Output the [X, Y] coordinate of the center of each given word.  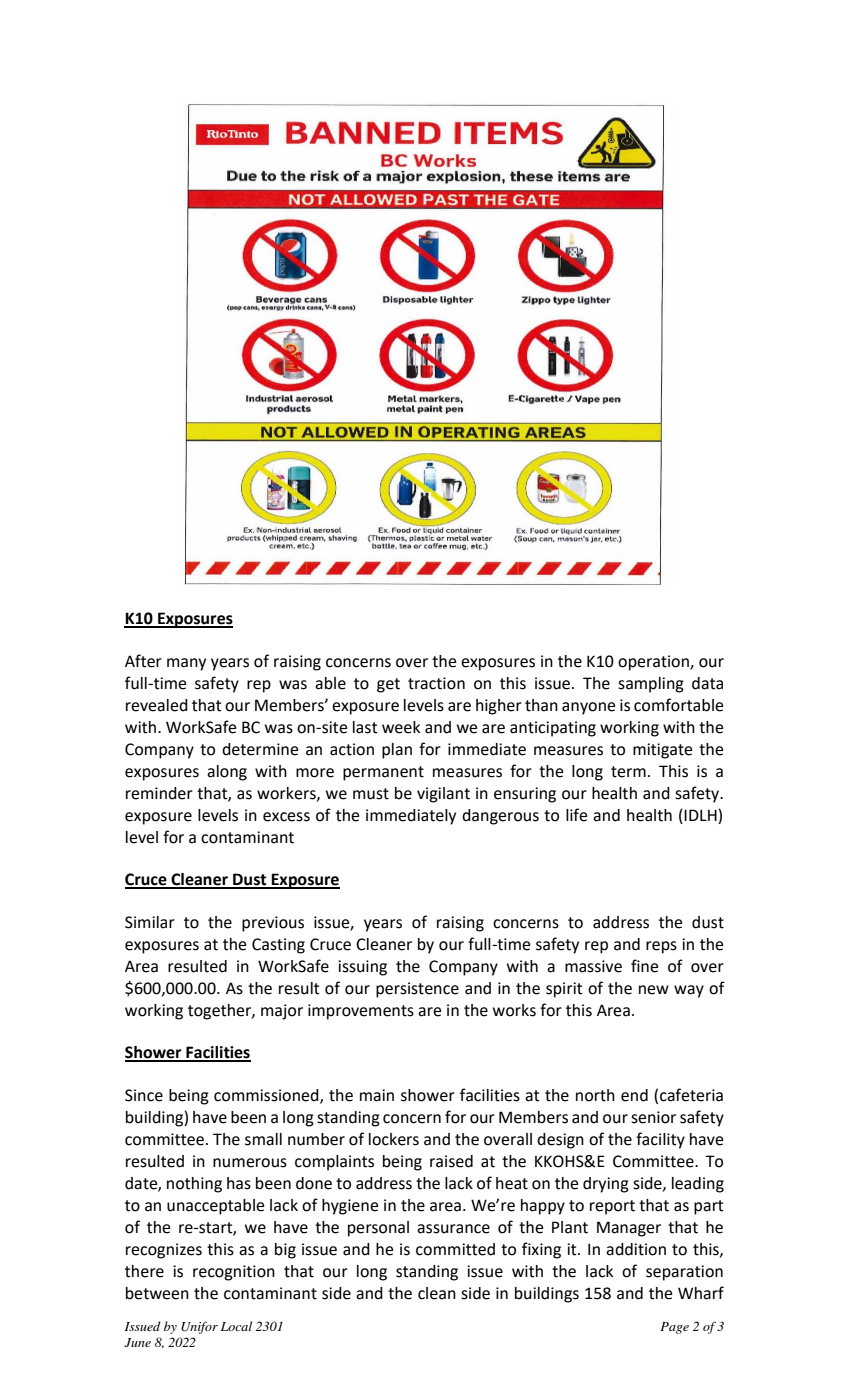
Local [236, 1326]
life [576, 815]
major [282, 1012]
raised [451, 1161]
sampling [651, 685]
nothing [194, 1185]
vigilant [443, 795]
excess [286, 817]
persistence [417, 990]
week [401, 727]
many [186, 664]
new [654, 990]
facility [660, 1140]
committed [455, 1249]
